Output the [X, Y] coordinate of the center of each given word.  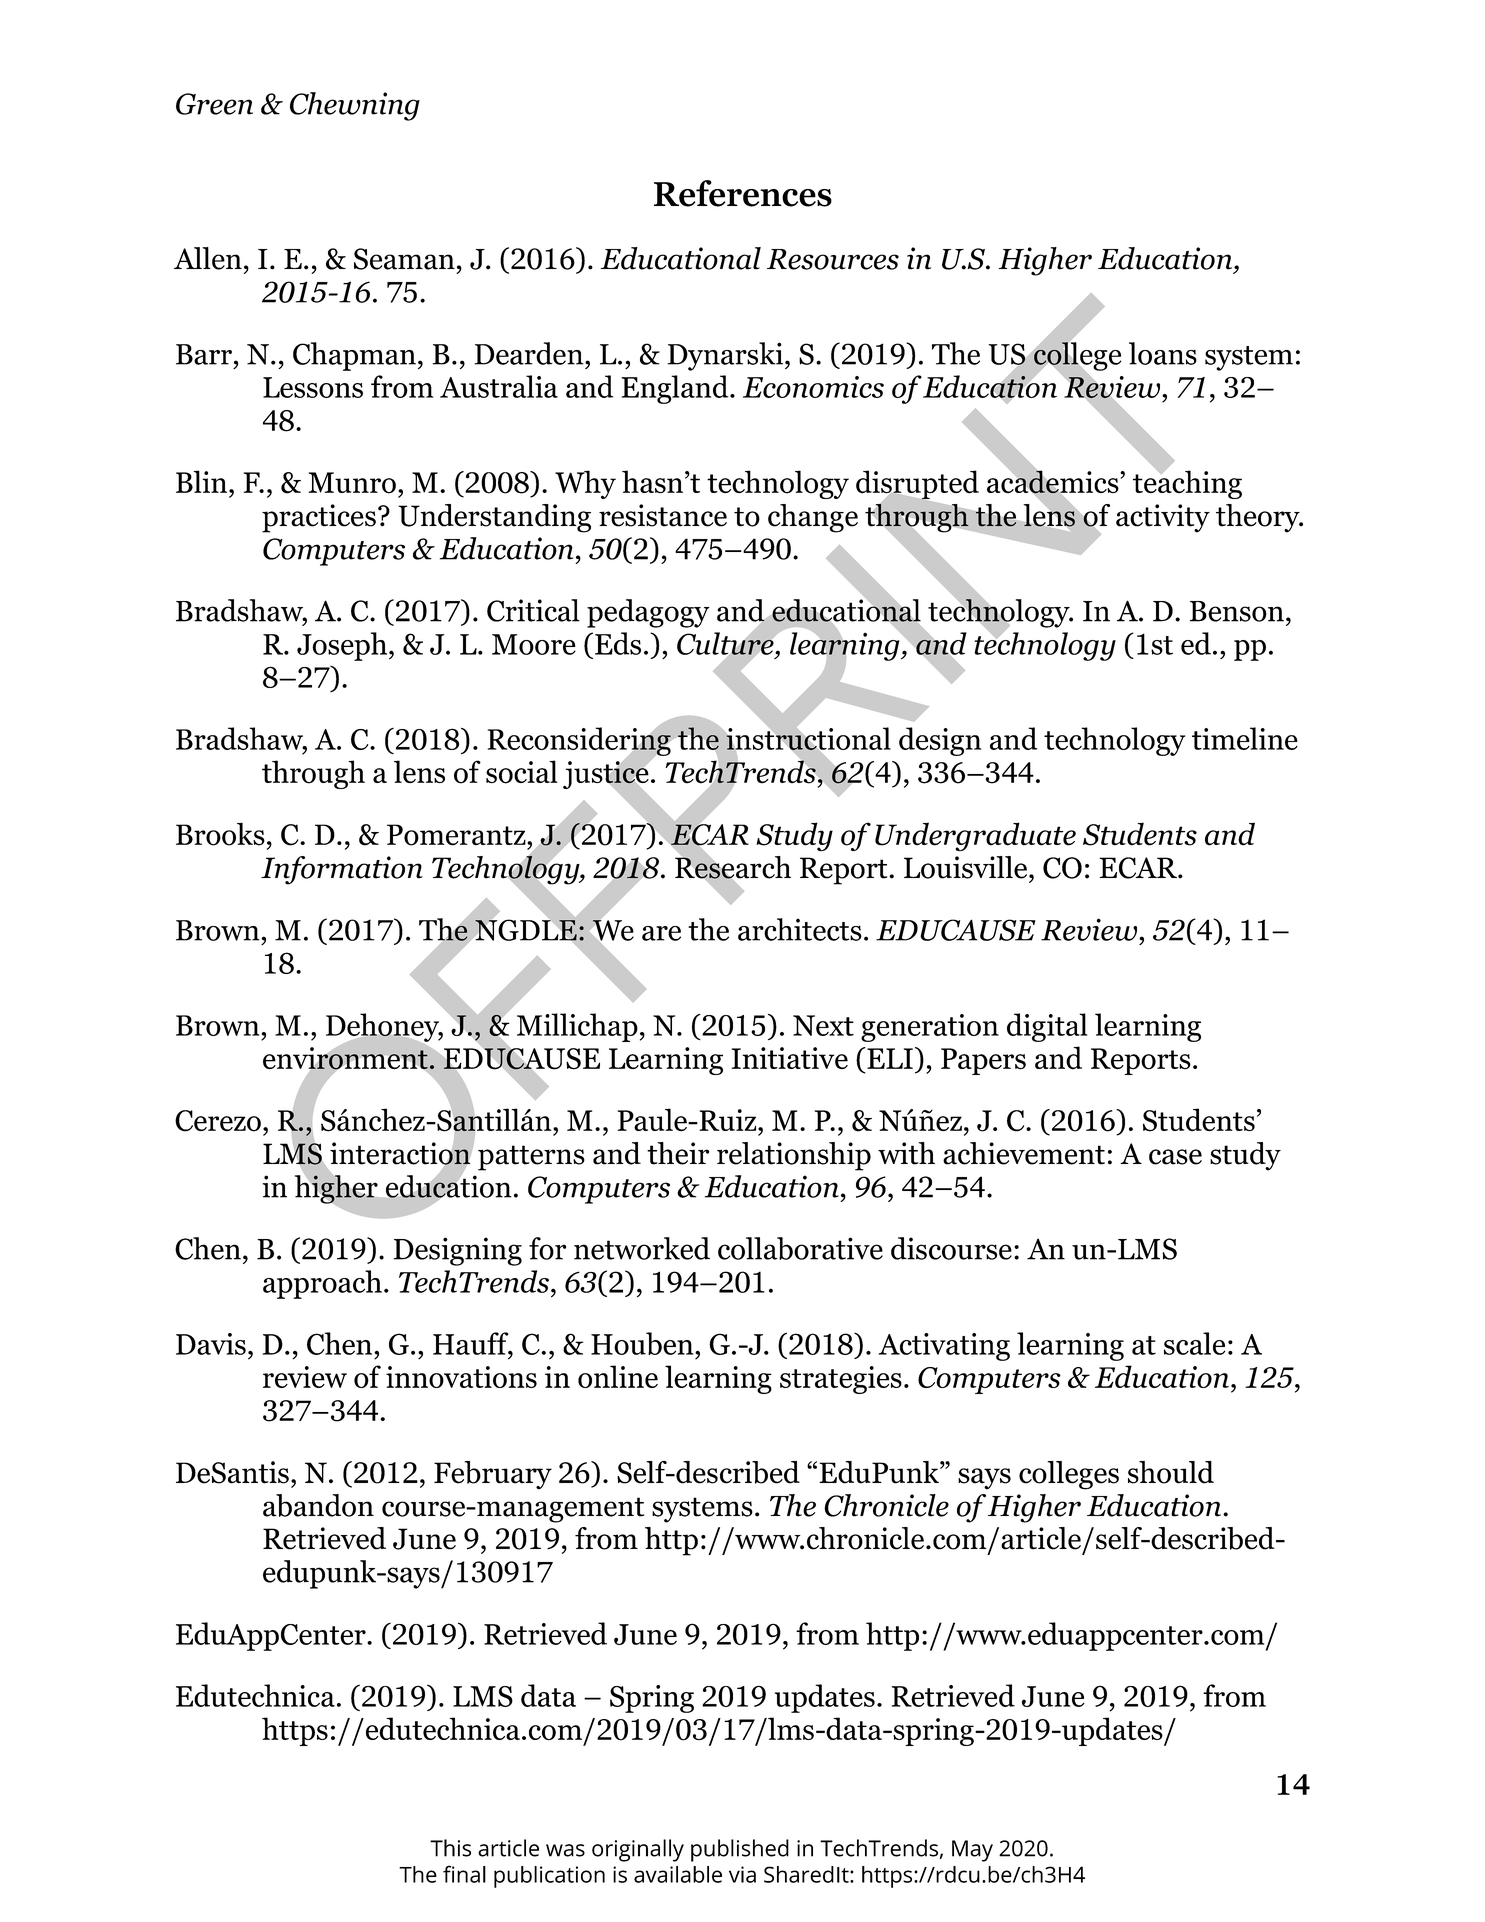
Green [214, 104]
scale [1194, 1343]
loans [1163, 353]
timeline [1245, 738]
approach [322, 1284]
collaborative [800, 1248]
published [740, 1850]
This [450, 1848]
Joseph [342, 646]
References [743, 193]
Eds [618, 643]
